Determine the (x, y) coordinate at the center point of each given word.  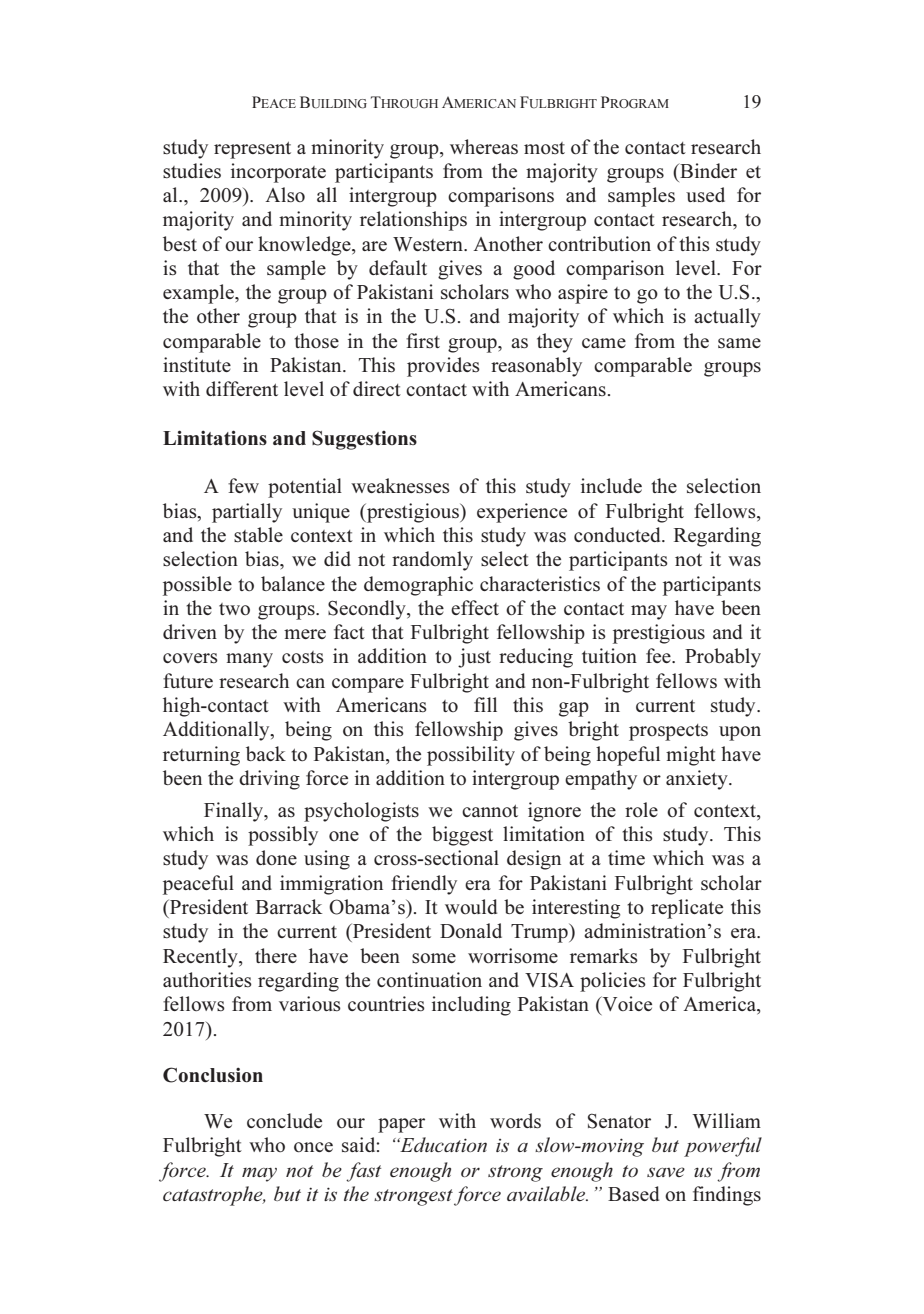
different (242, 388)
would (471, 906)
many (249, 660)
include (611, 485)
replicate (687, 909)
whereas (484, 147)
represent (252, 150)
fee (659, 655)
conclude (284, 1120)
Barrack (289, 906)
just (474, 658)
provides (443, 367)
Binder (707, 170)
